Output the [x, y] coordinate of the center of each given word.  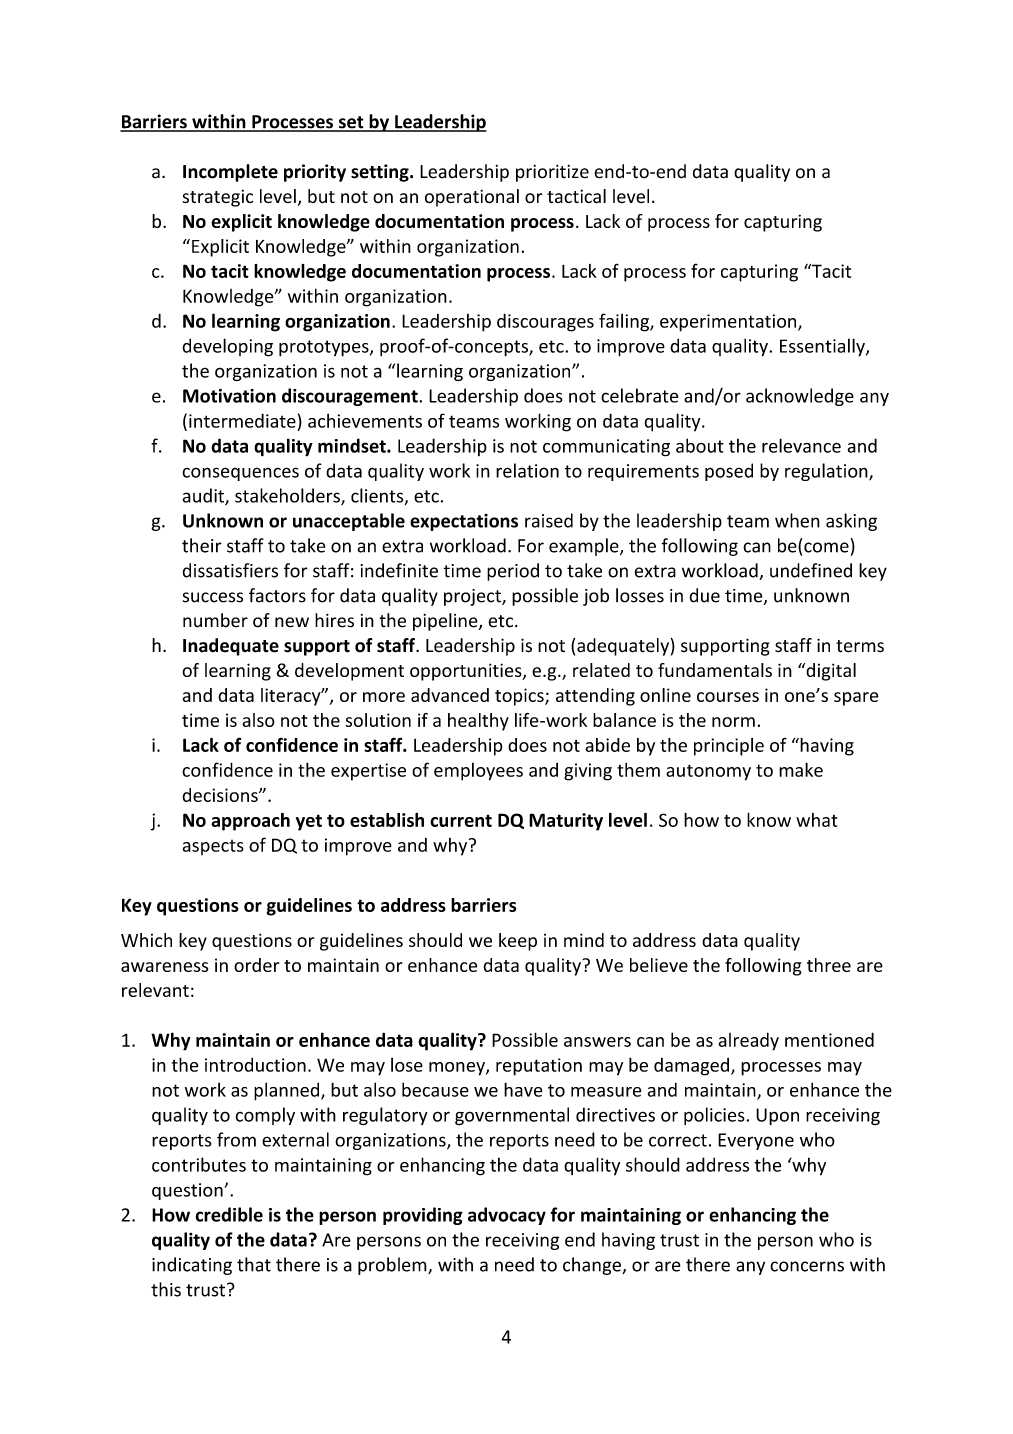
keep [518, 942]
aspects [213, 847]
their [202, 545]
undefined [811, 570]
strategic [217, 198]
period [513, 572]
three [829, 965]
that [254, 1264]
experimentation [729, 323]
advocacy [507, 1216]
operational [472, 198]
